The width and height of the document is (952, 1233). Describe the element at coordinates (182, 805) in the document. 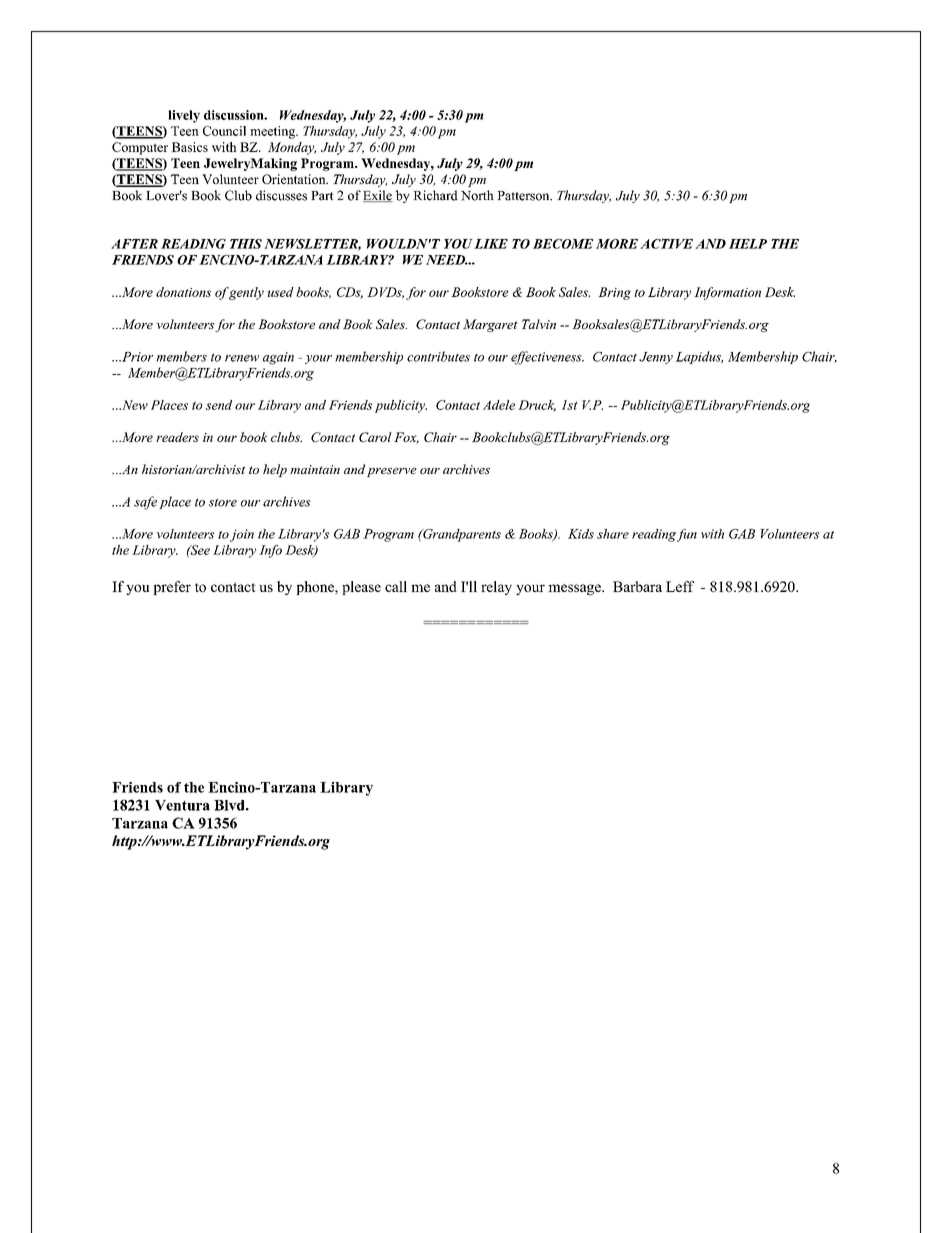

I see `Ventura` at that location.
